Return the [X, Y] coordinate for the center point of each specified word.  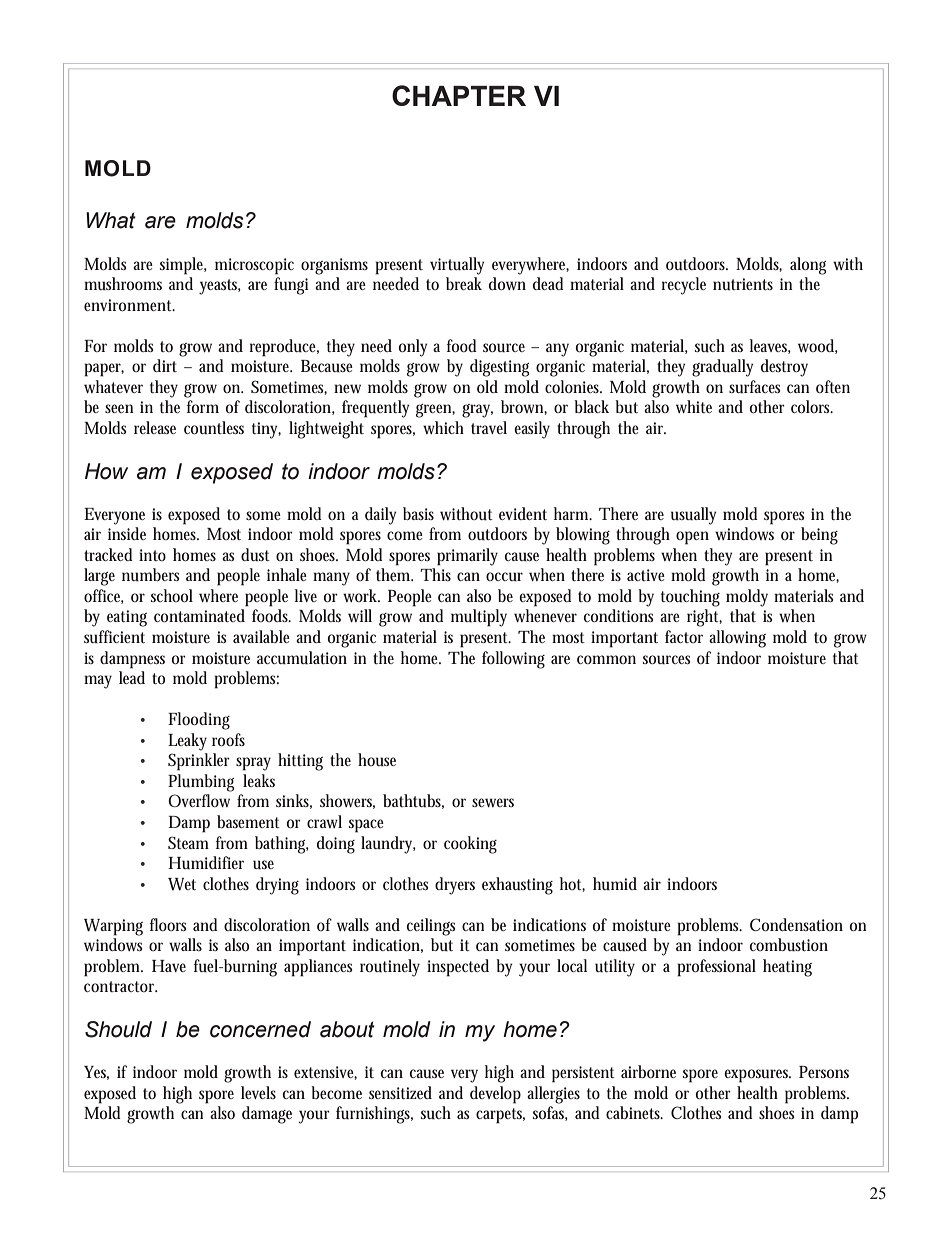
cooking [470, 845]
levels [258, 1092]
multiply [479, 618]
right [704, 618]
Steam [188, 842]
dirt [165, 365]
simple [183, 266]
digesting [499, 368]
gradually [722, 368]
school [172, 595]
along [808, 266]
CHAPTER [459, 95]
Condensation [796, 924]
